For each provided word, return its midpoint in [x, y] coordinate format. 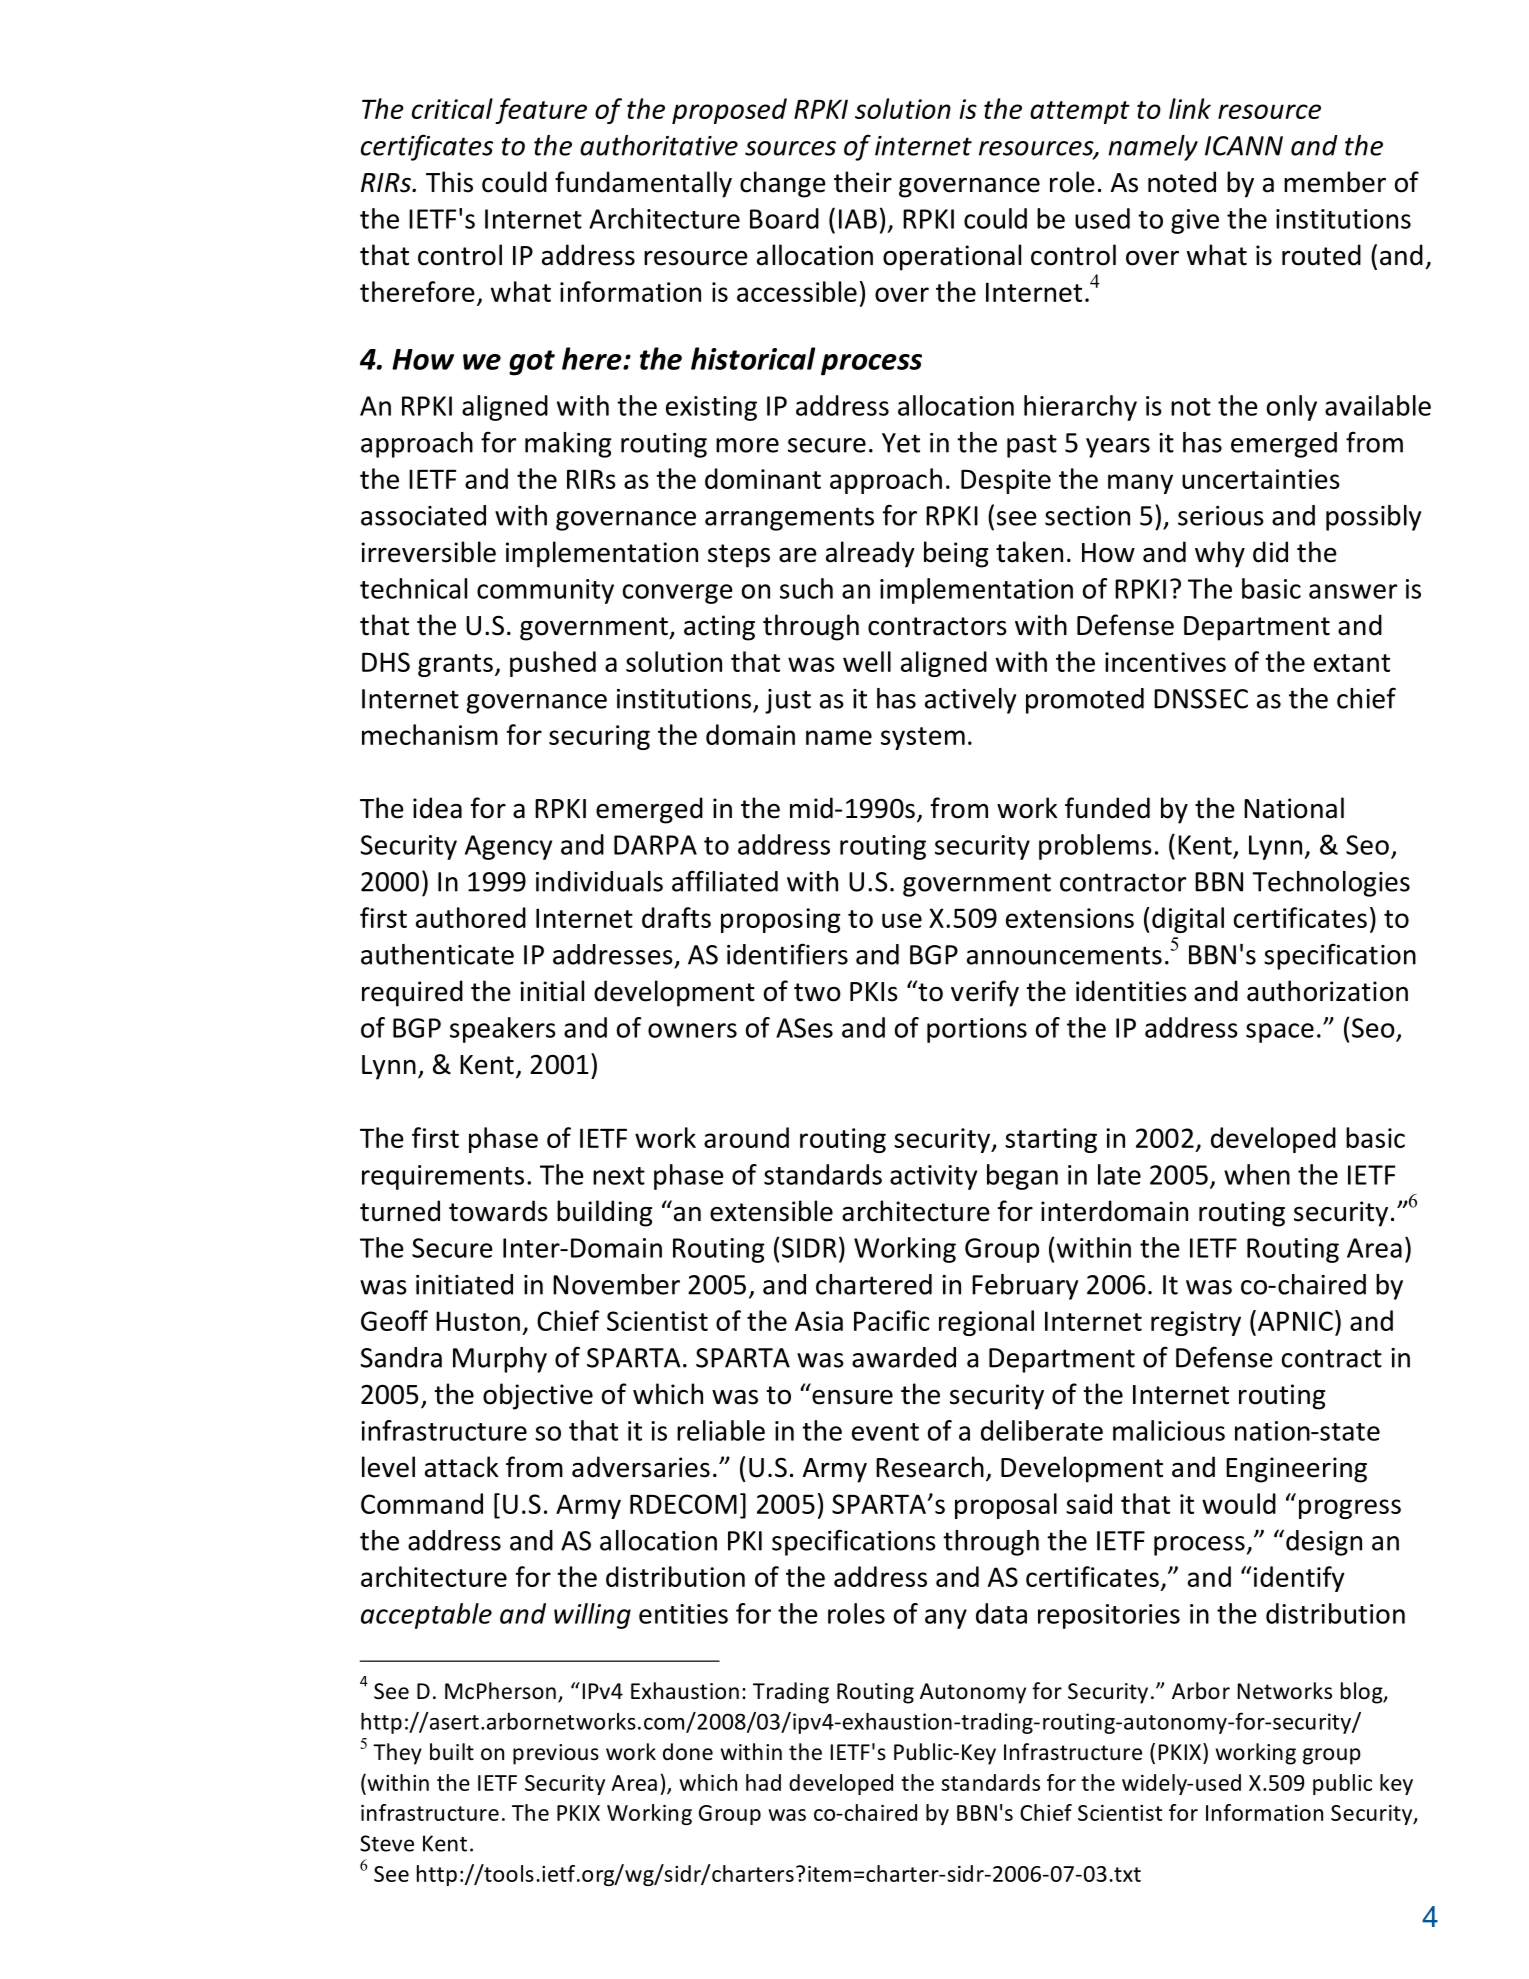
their [863, 182]
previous [556, 1754]
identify [1298, 1579]
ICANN [1244, 146]
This [449, 182]
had [763, 1782]
